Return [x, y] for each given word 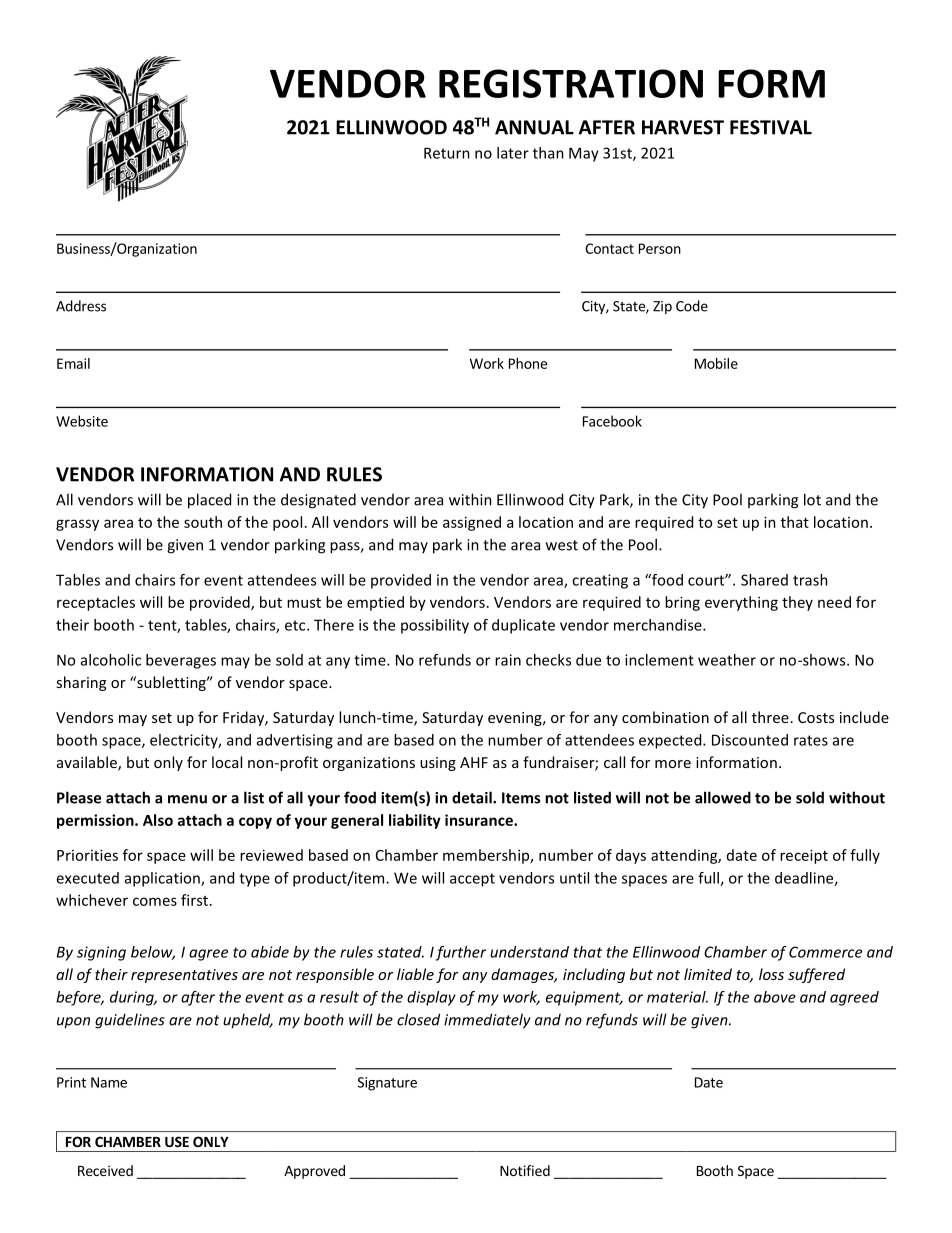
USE [177, 1141]
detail [473, 797]
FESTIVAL [771, 127]
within [470, 499]
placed [209, 501]
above [775, 997]
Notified [525, 1170]
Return [447, 153]
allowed [723, 797]
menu [187, 799]
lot [812, 499]
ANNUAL [534, 127]
